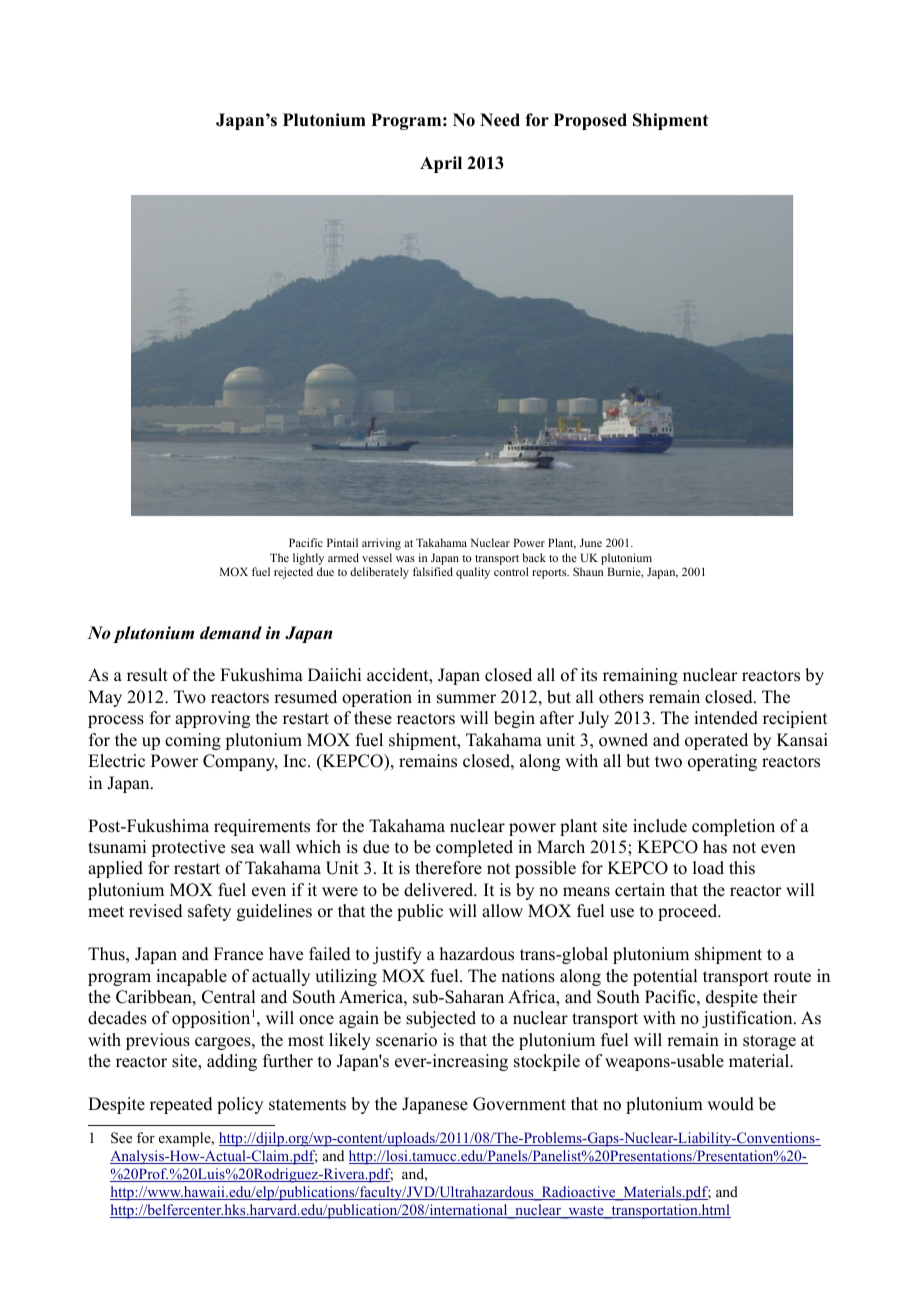 This screenshot has height=1308, width=924. What do you see at coordinates (730, 1104) in the screenshot?
I see `would` at bounding box center [730, 1104].
